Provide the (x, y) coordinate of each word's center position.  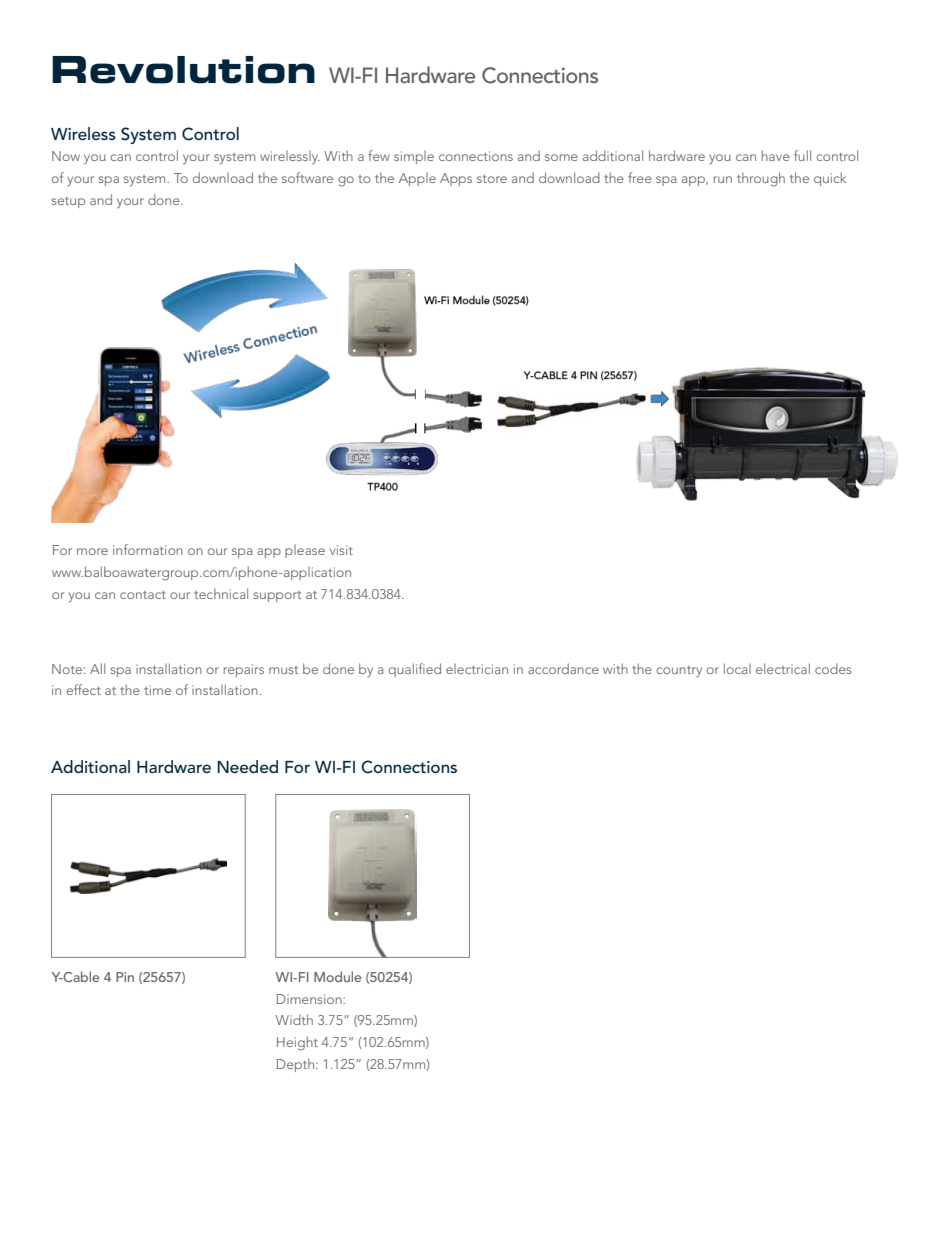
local (737, 668)
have (776, 155)
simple (414, 157)
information (148, 549)
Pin (125, 977)
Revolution (183, 70)
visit (341, 550)
